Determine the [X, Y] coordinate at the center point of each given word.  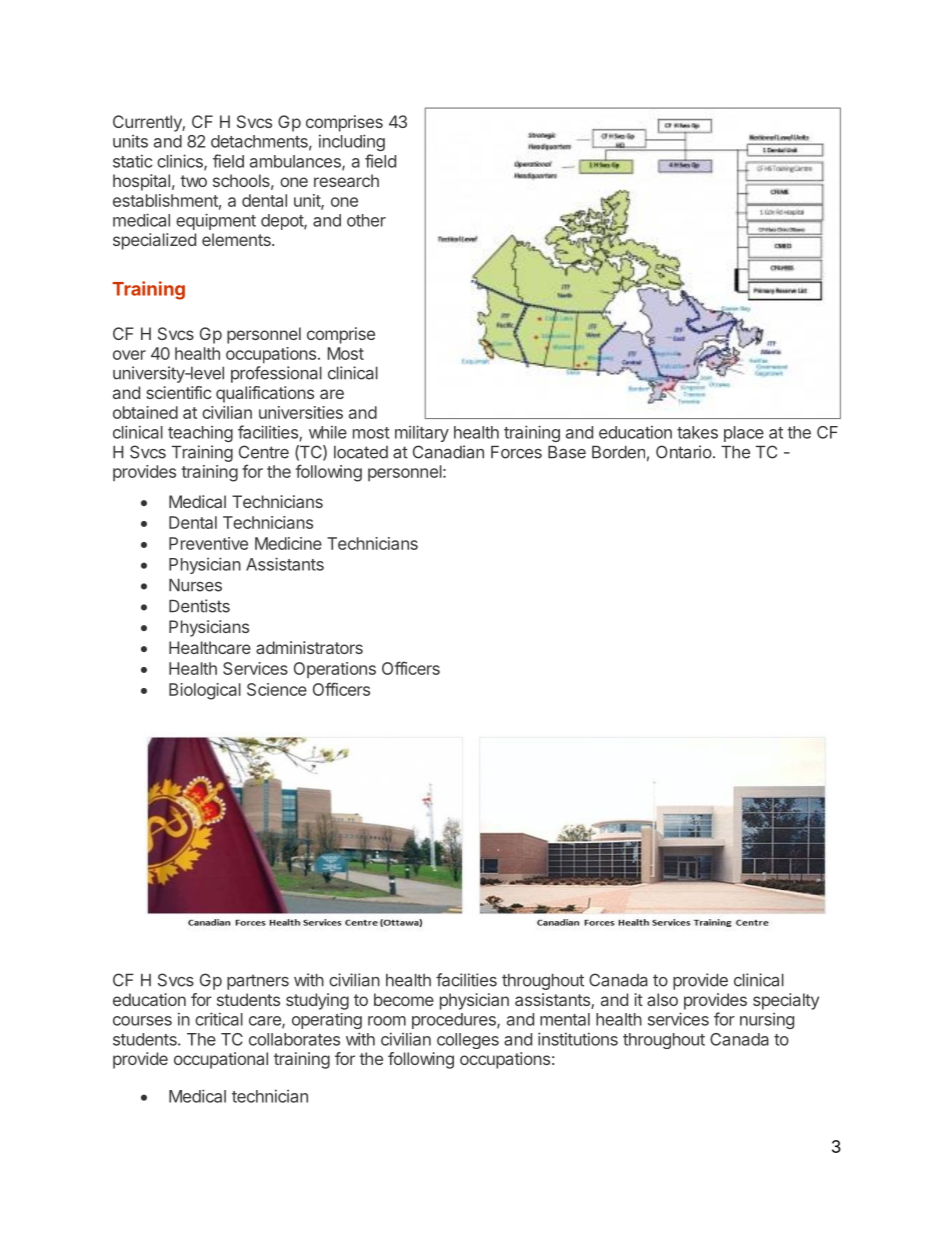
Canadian [448, 452]
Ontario [684, 452]
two [193, 181]
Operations [335, 670]
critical [219, 1019]
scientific [178, 392]
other [366, 220]
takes [697, 432]
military [422, 433]
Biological [205, 691]
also [662, 999]
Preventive [208, 543]
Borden [618, 452]
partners [258, 982]
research [346, 180]
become [404, 999]
